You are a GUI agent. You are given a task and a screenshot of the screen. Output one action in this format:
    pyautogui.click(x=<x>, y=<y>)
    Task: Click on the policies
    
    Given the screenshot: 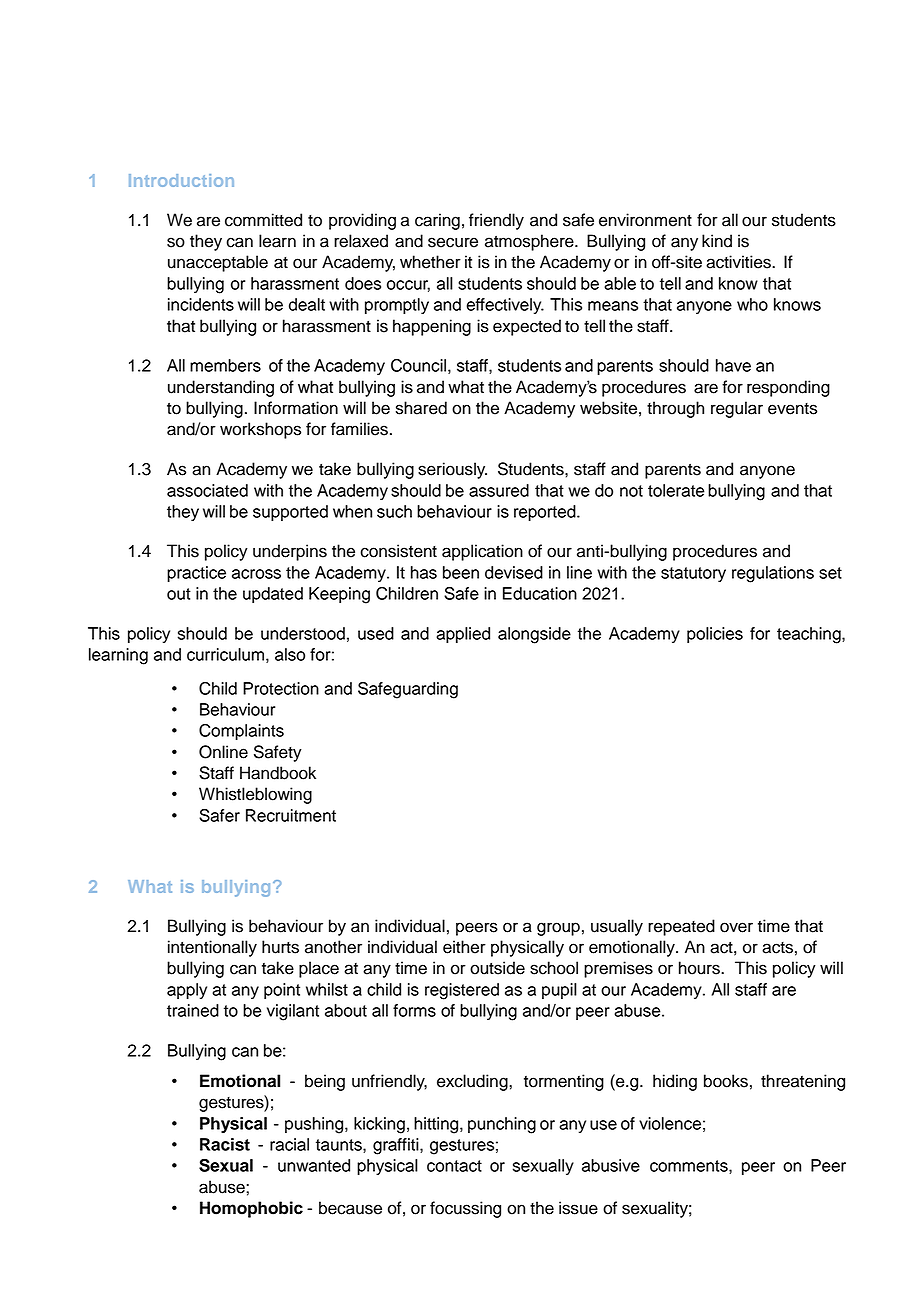 What is the action you would take?
    pyautogui.click(x=715, y=635)
